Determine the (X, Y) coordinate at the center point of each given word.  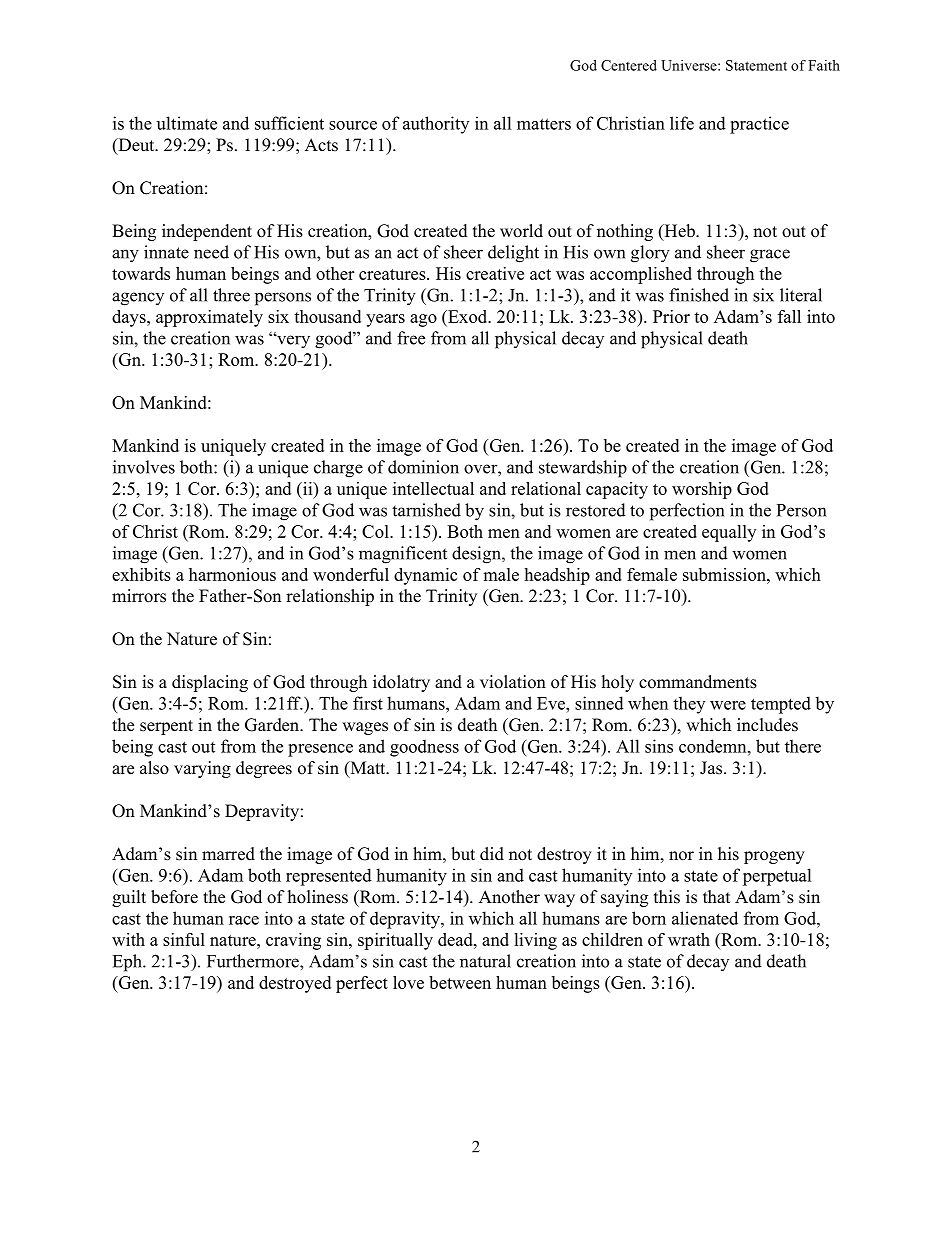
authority (436, 125)
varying (202, 769)
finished (699, 295)
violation (513, 682)
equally (729, 533)
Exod (468, 318)
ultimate (187, 123)
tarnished (426, 510)
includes (767, 725)
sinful (184, 939)
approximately (209, 318)
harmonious (232, 574)
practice (759, 125)
